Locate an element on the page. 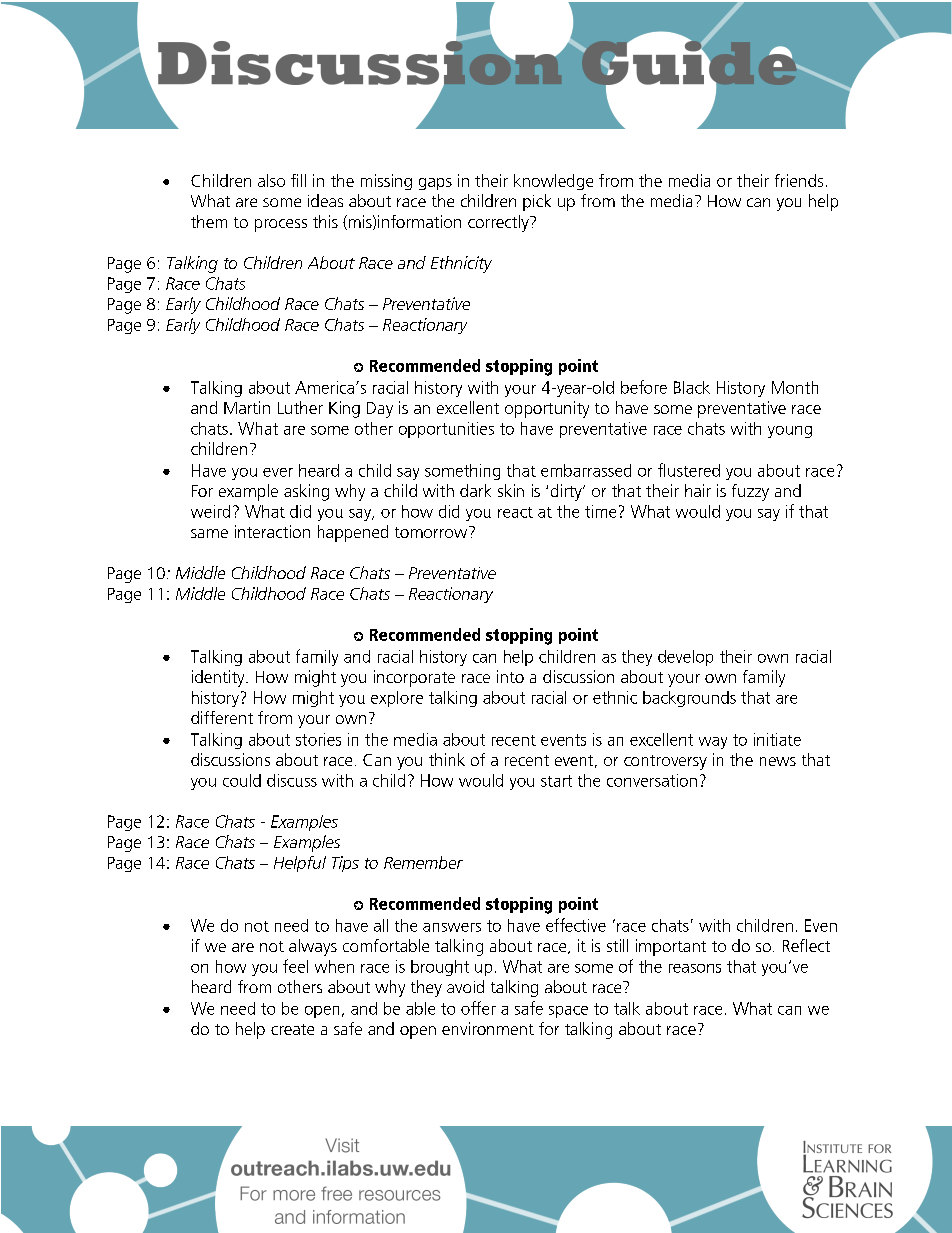  Black is located at coordinates (692, 387).
